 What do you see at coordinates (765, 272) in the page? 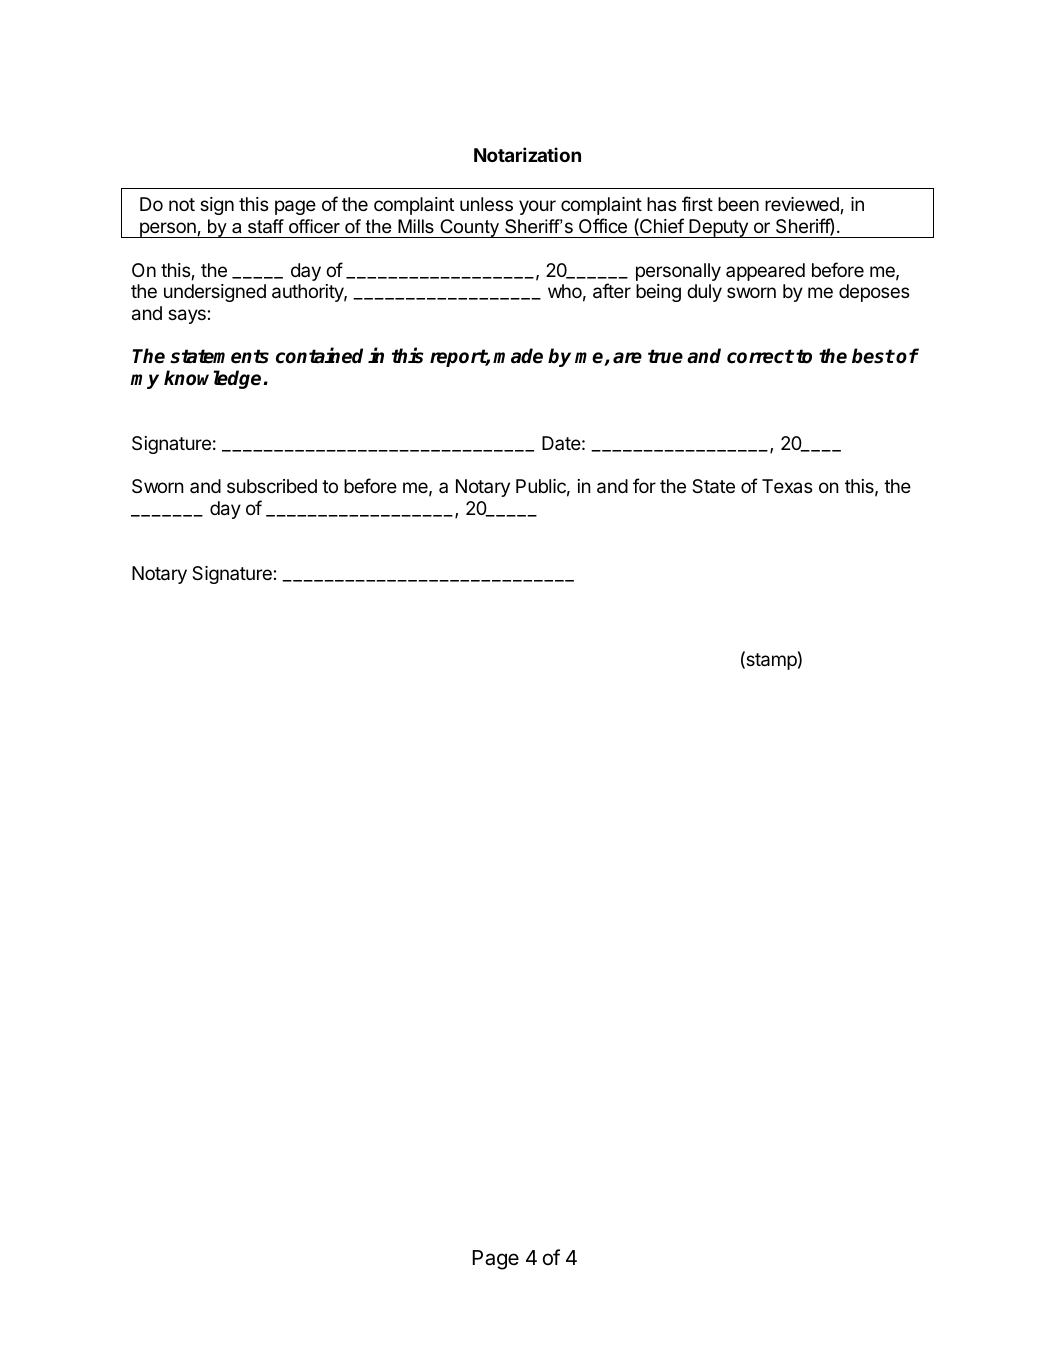
I see `appeared` at bounding box center [765, 272].
